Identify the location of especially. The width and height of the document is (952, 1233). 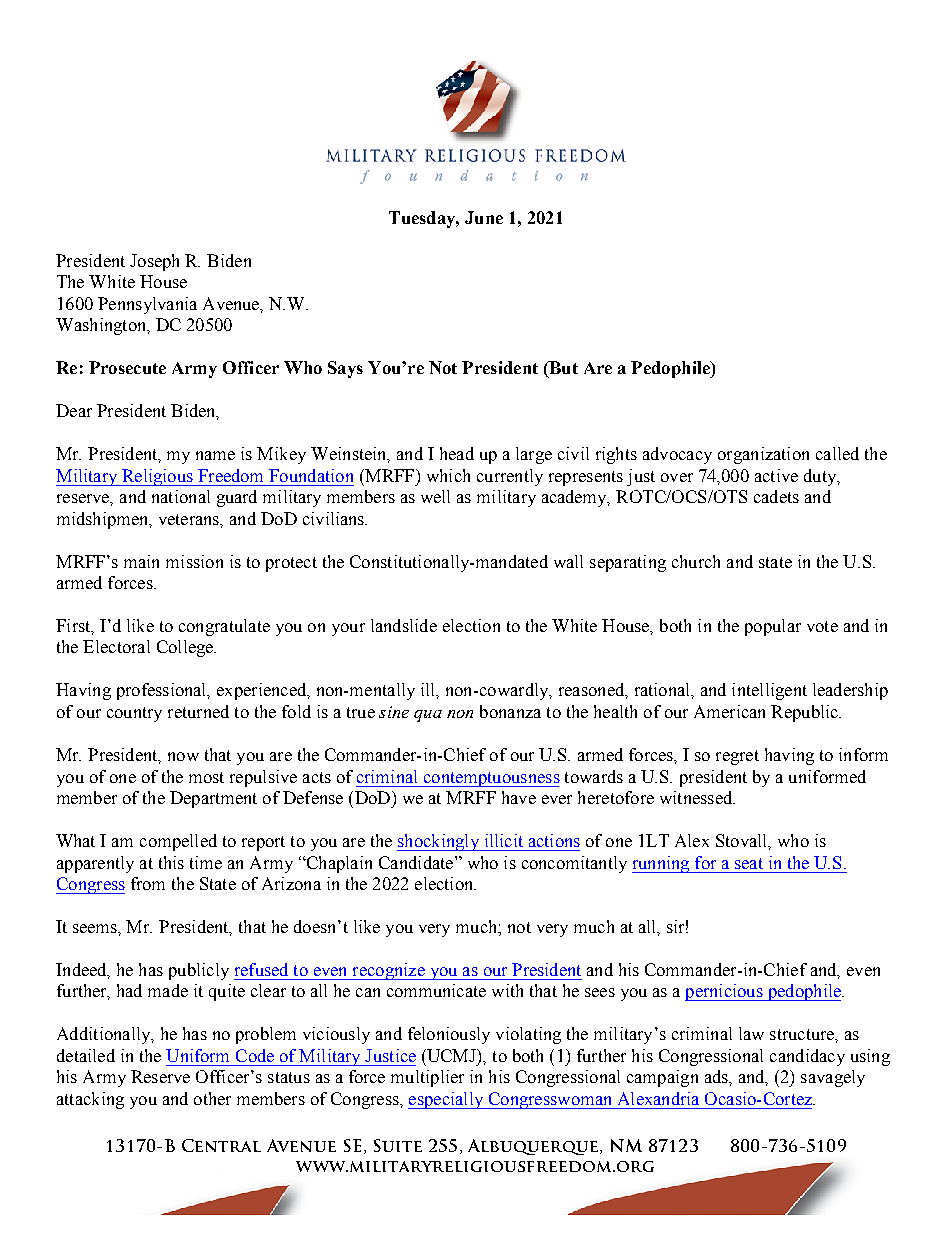
(446, 1100).
